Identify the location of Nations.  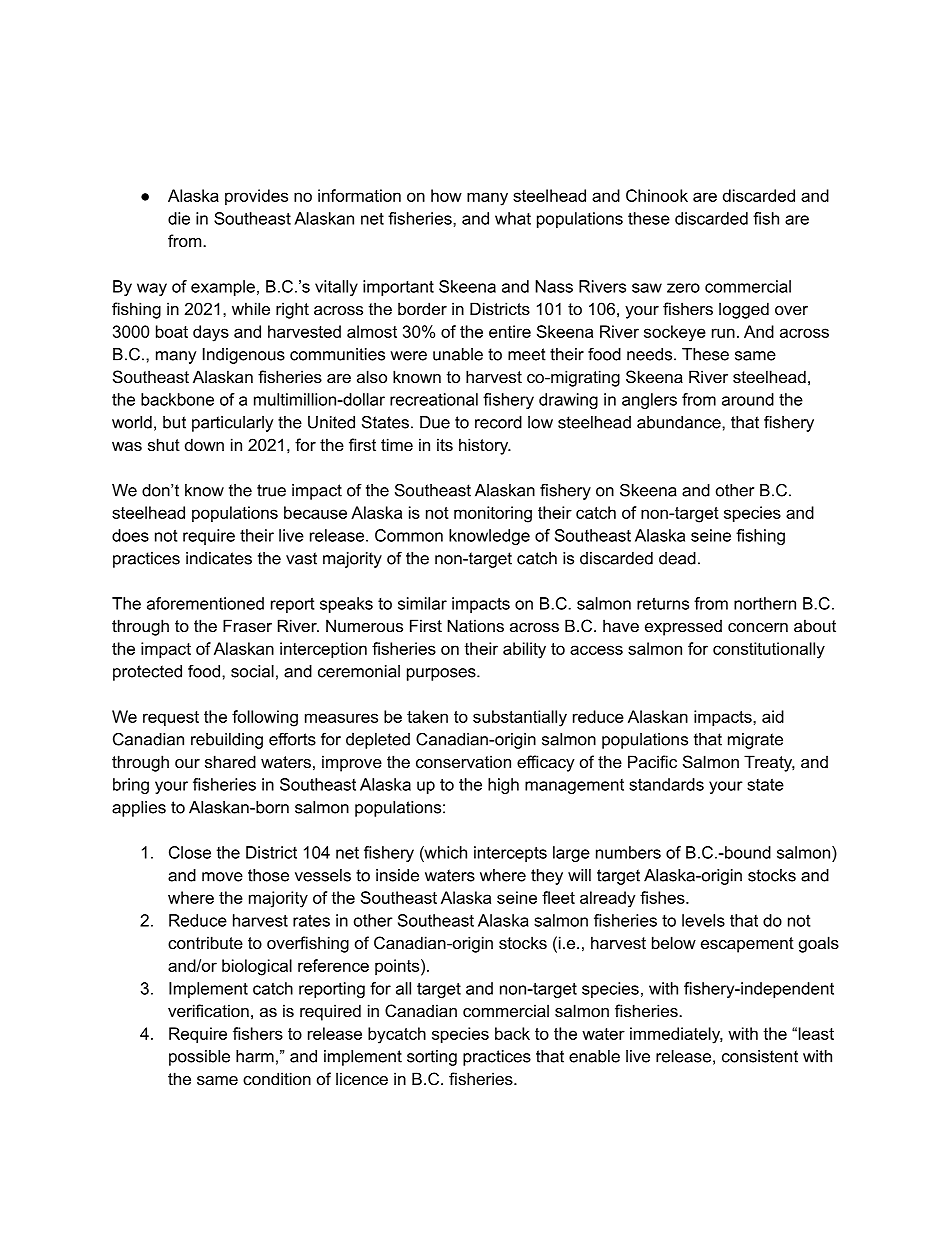
(475, 625).
